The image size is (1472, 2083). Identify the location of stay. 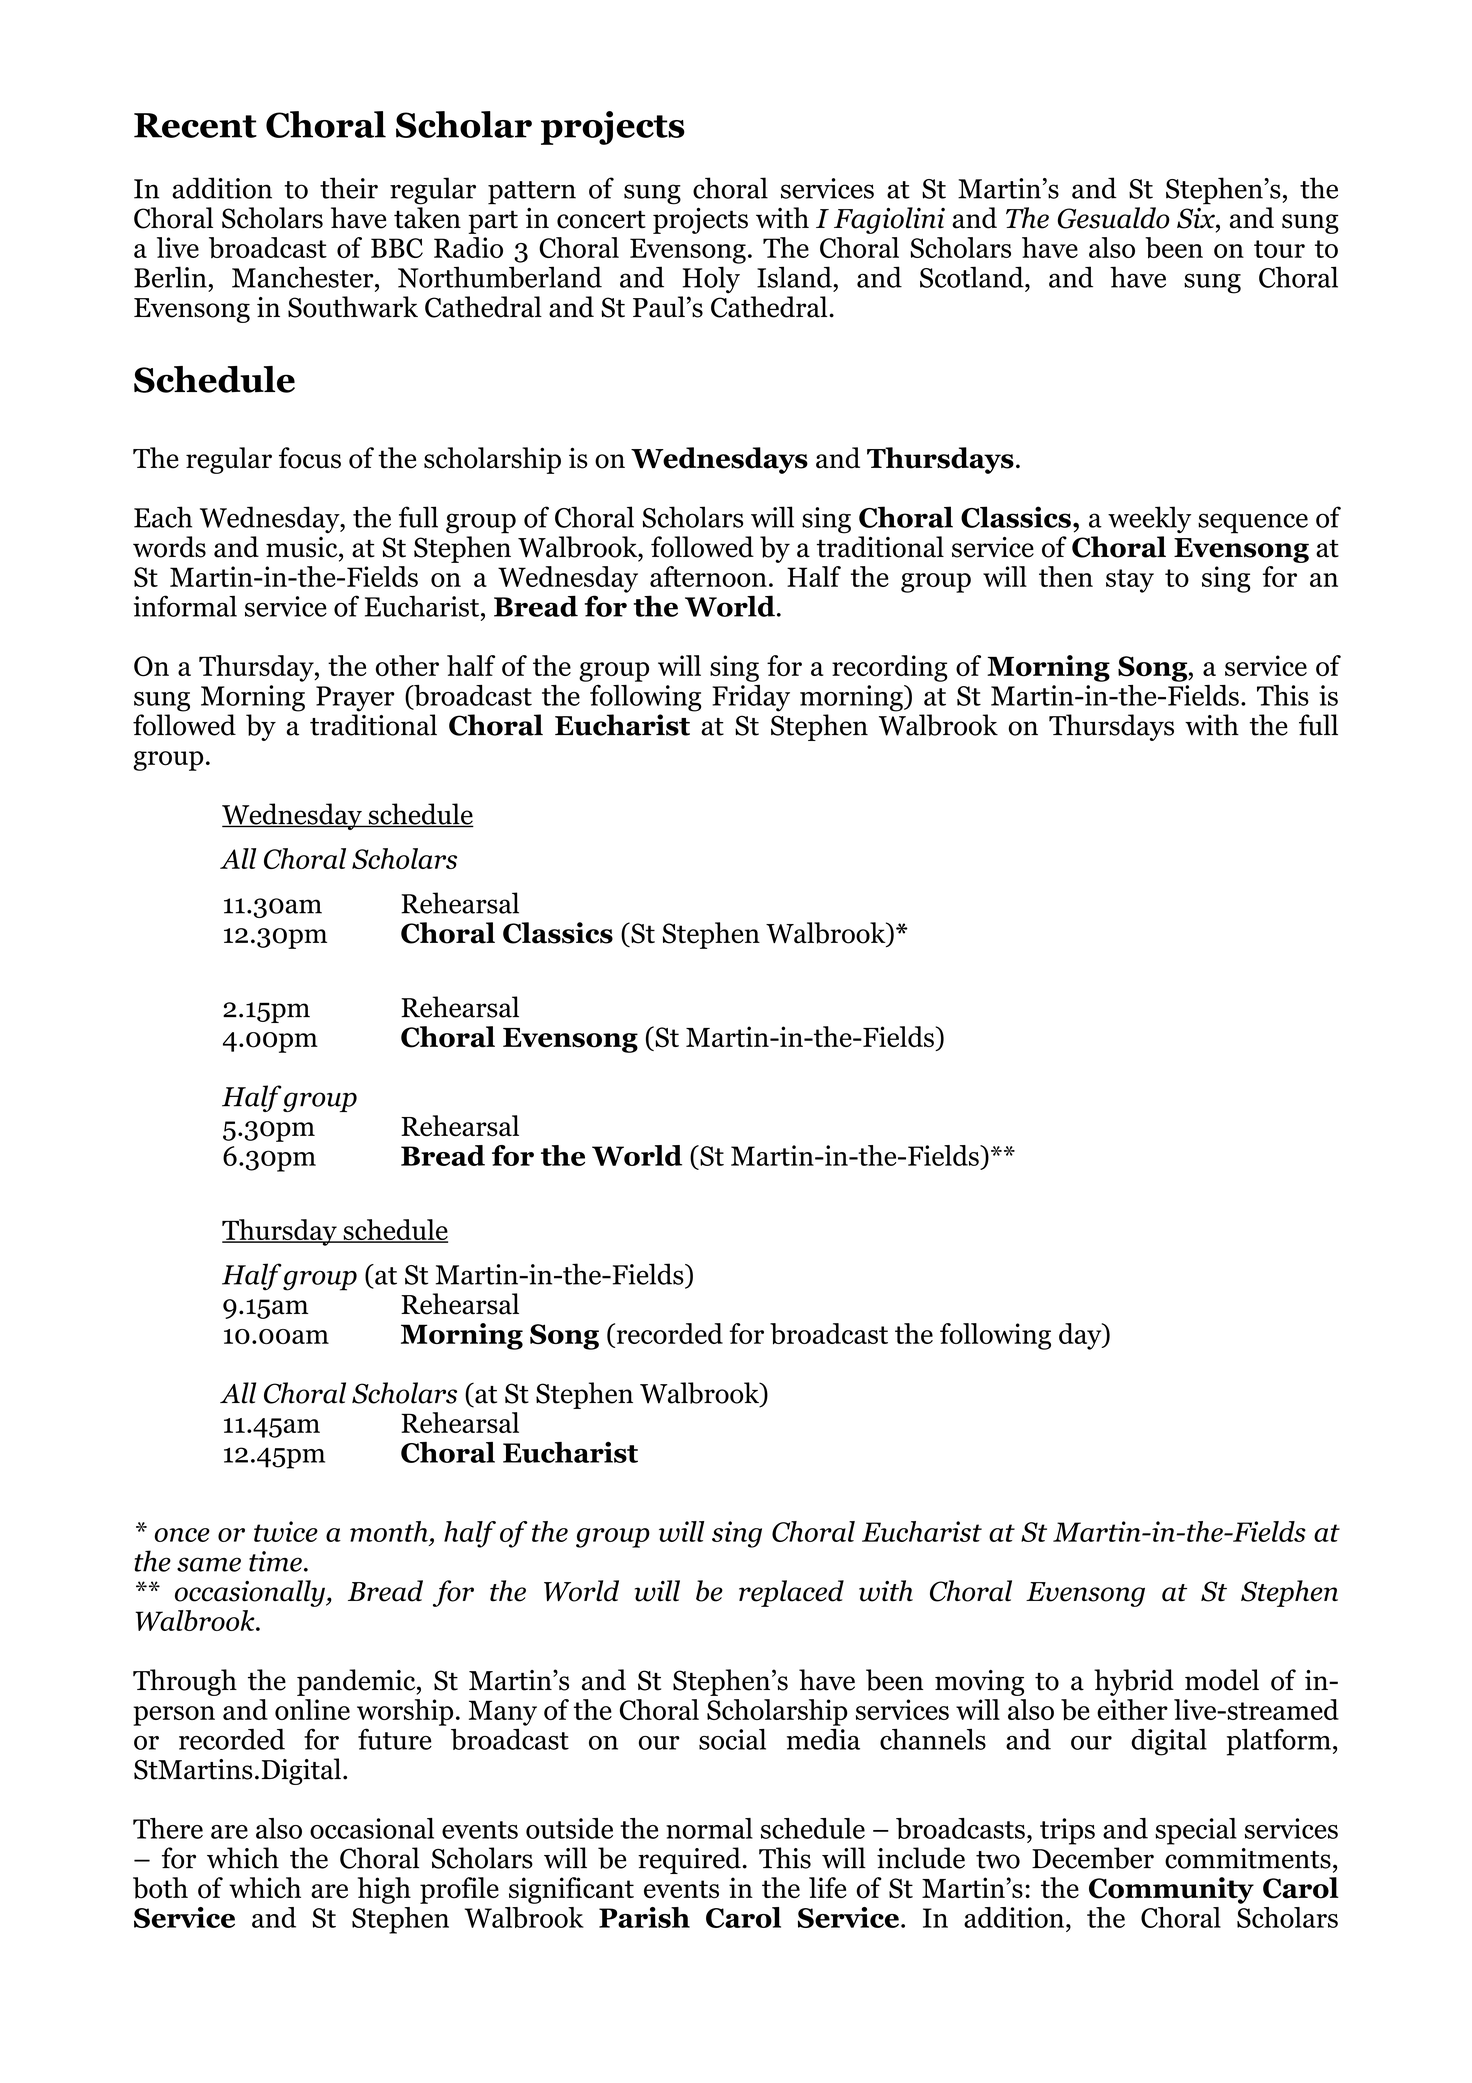
(1130, 581).
